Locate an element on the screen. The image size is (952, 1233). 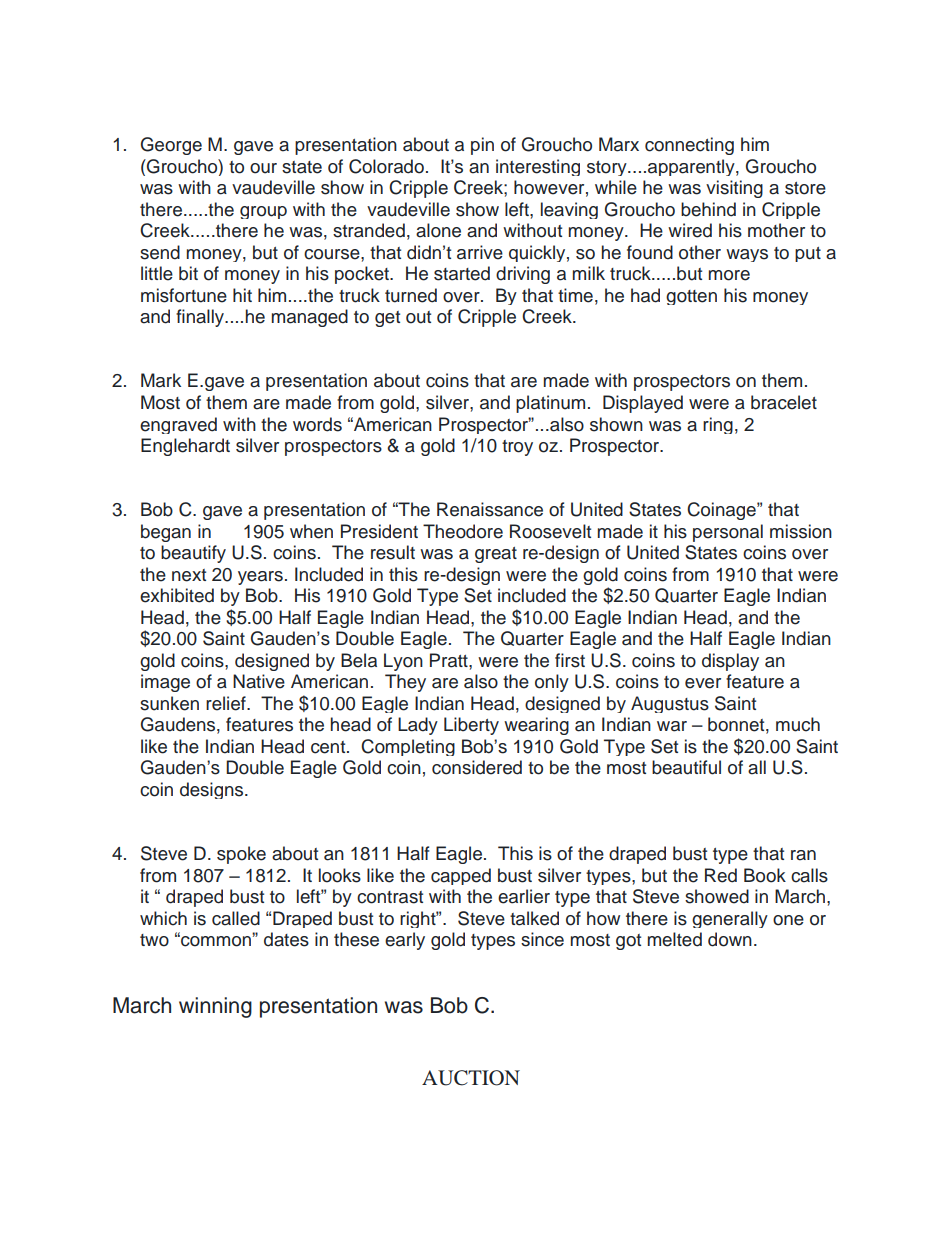
group is located at coordinates (263, 212).
